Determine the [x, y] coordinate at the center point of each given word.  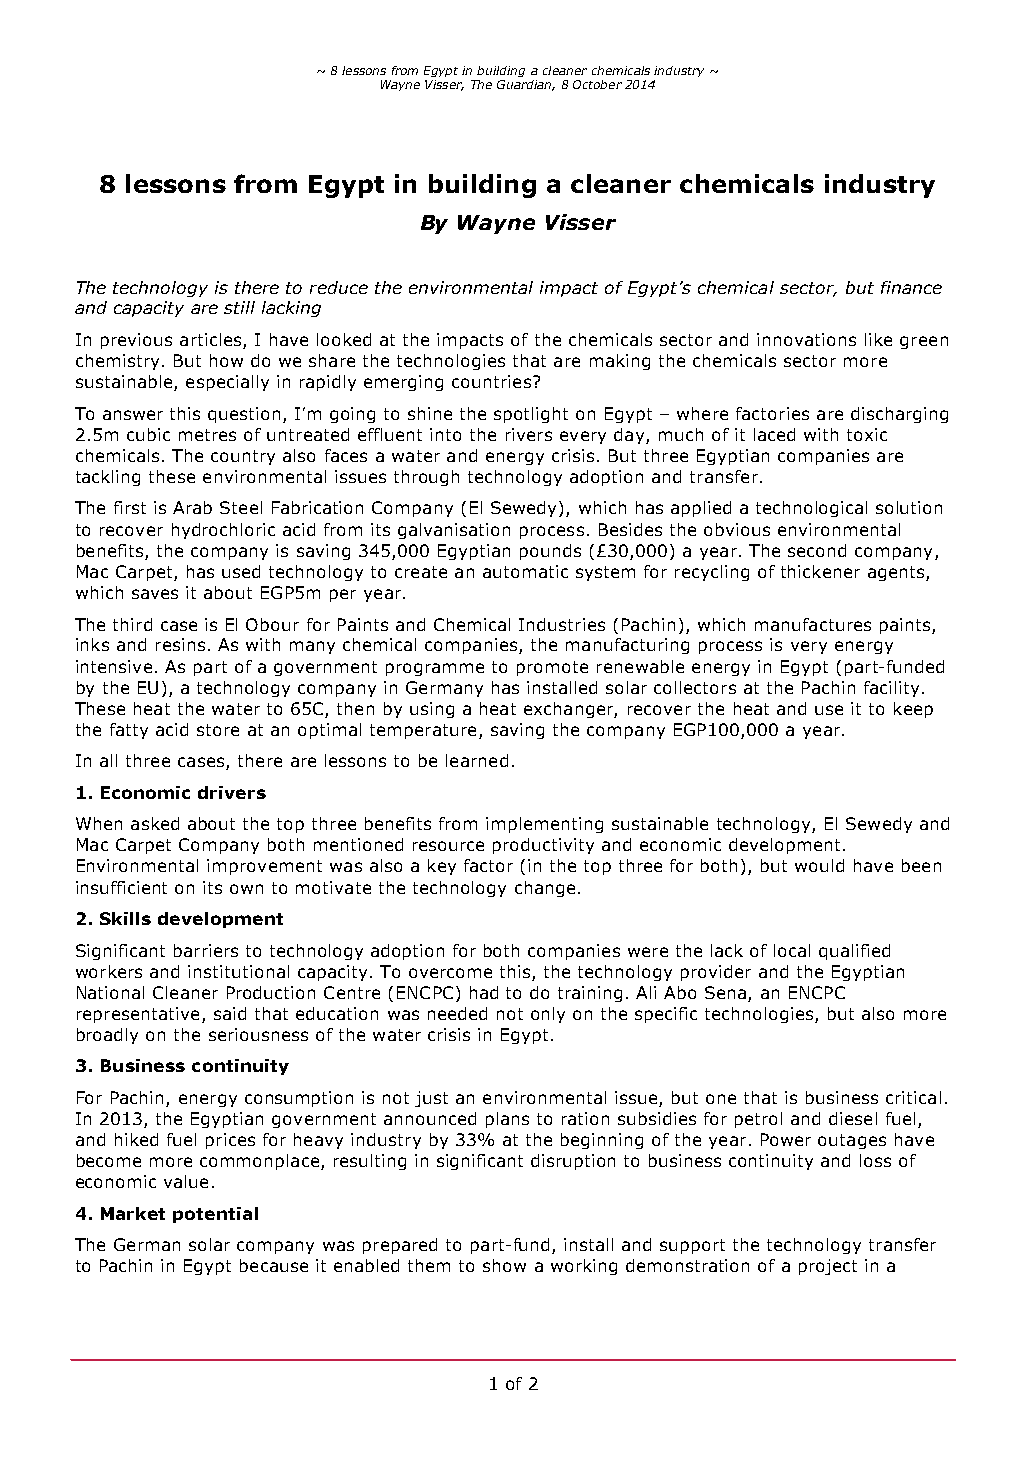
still [239, 307]
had [484, 992]
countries [493, 381]
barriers [206, 950]
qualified [854, 952]
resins [180, 644]
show [504, 1265]
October [597, 84]
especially [227, 383]
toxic [867, 434]
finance [911, 287]
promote [552, 668]
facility [891, 689]
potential [215, 1215]
